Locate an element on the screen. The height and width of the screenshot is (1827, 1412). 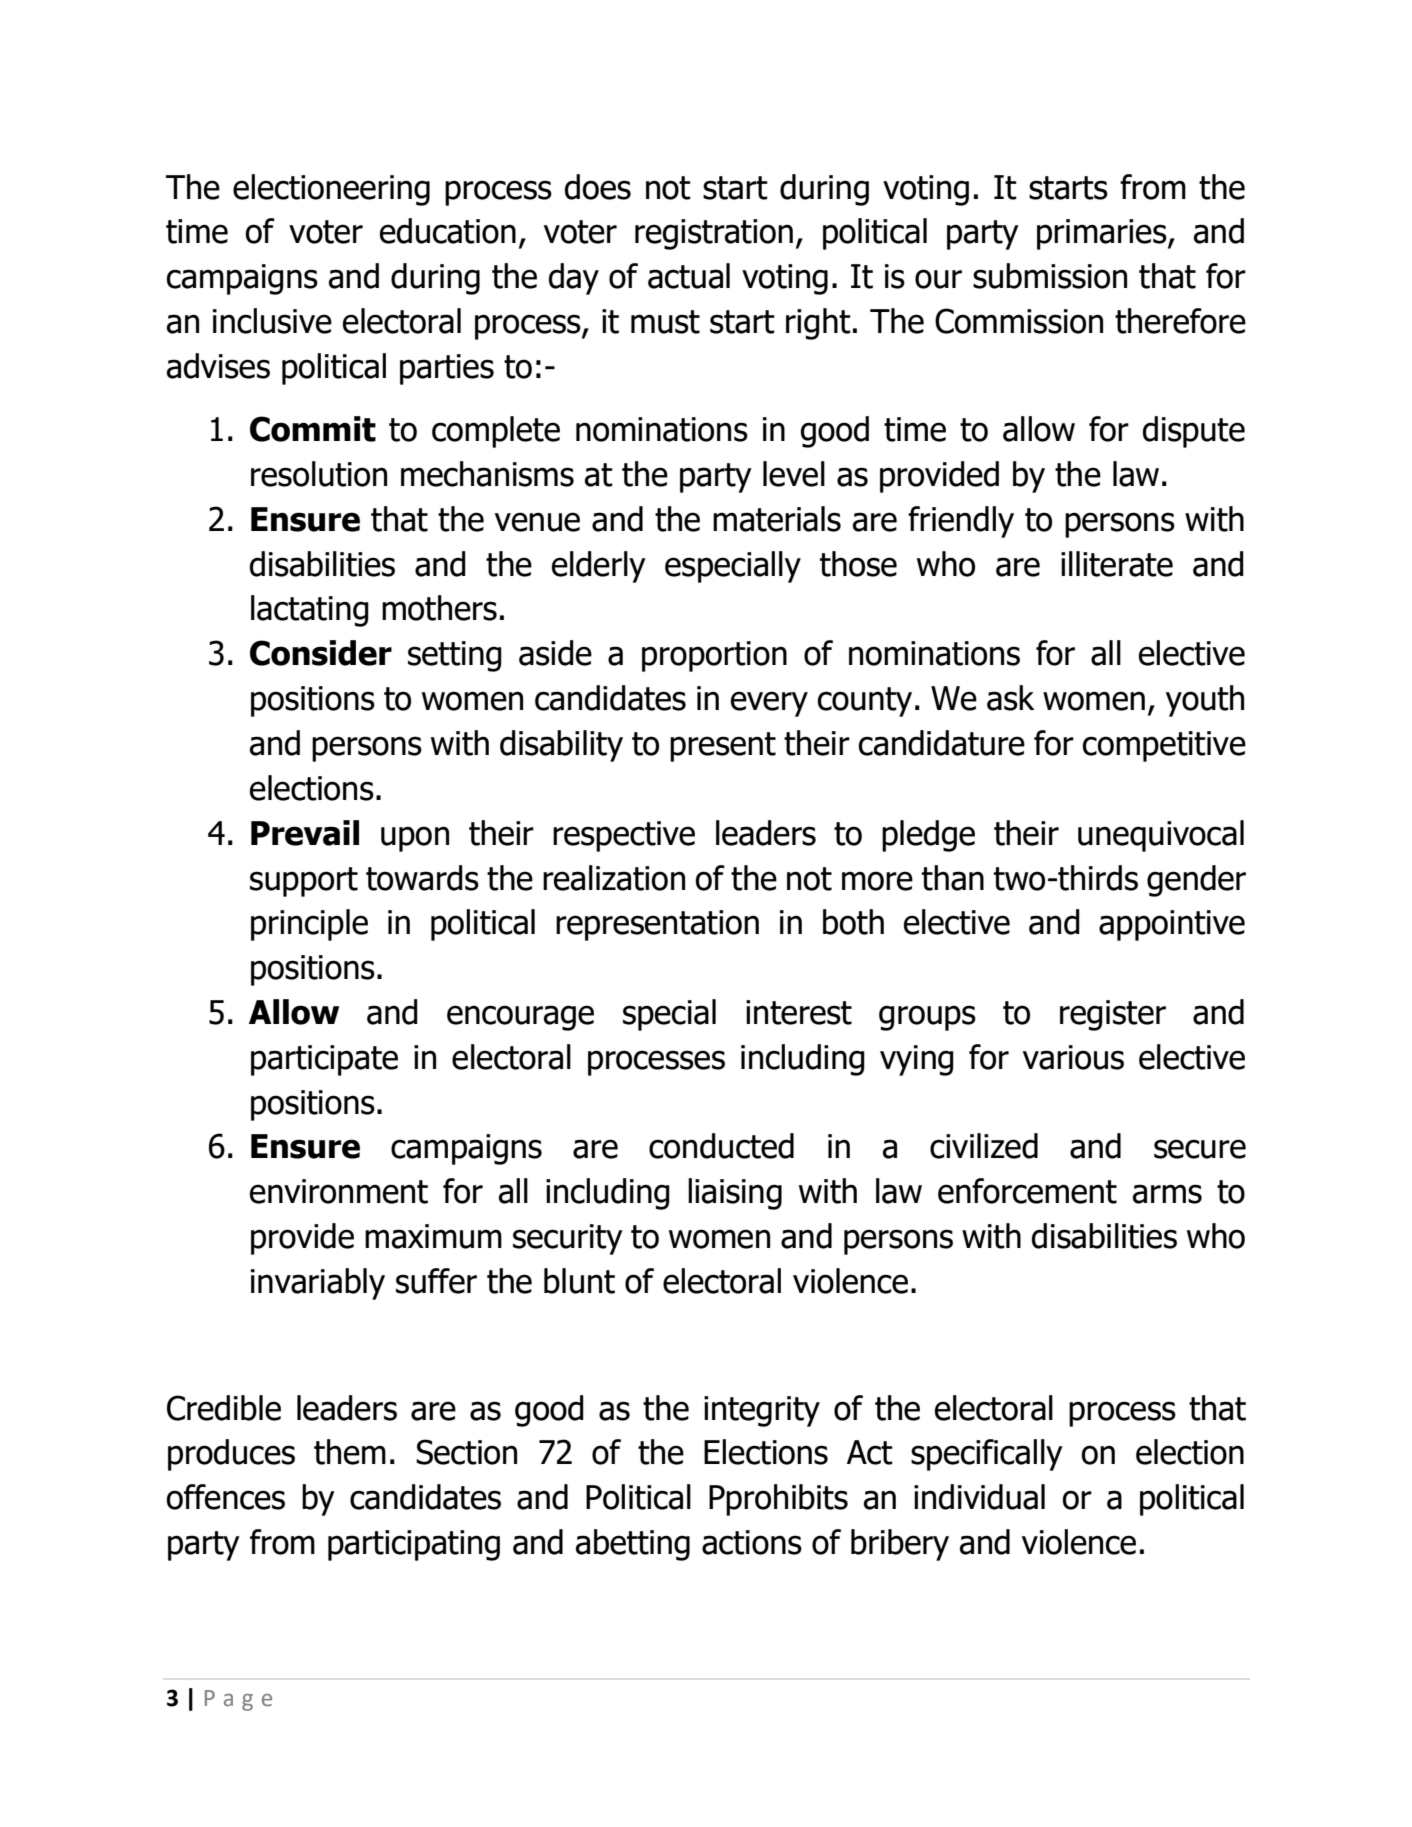
Consider is located at coordinates (321, 653).
